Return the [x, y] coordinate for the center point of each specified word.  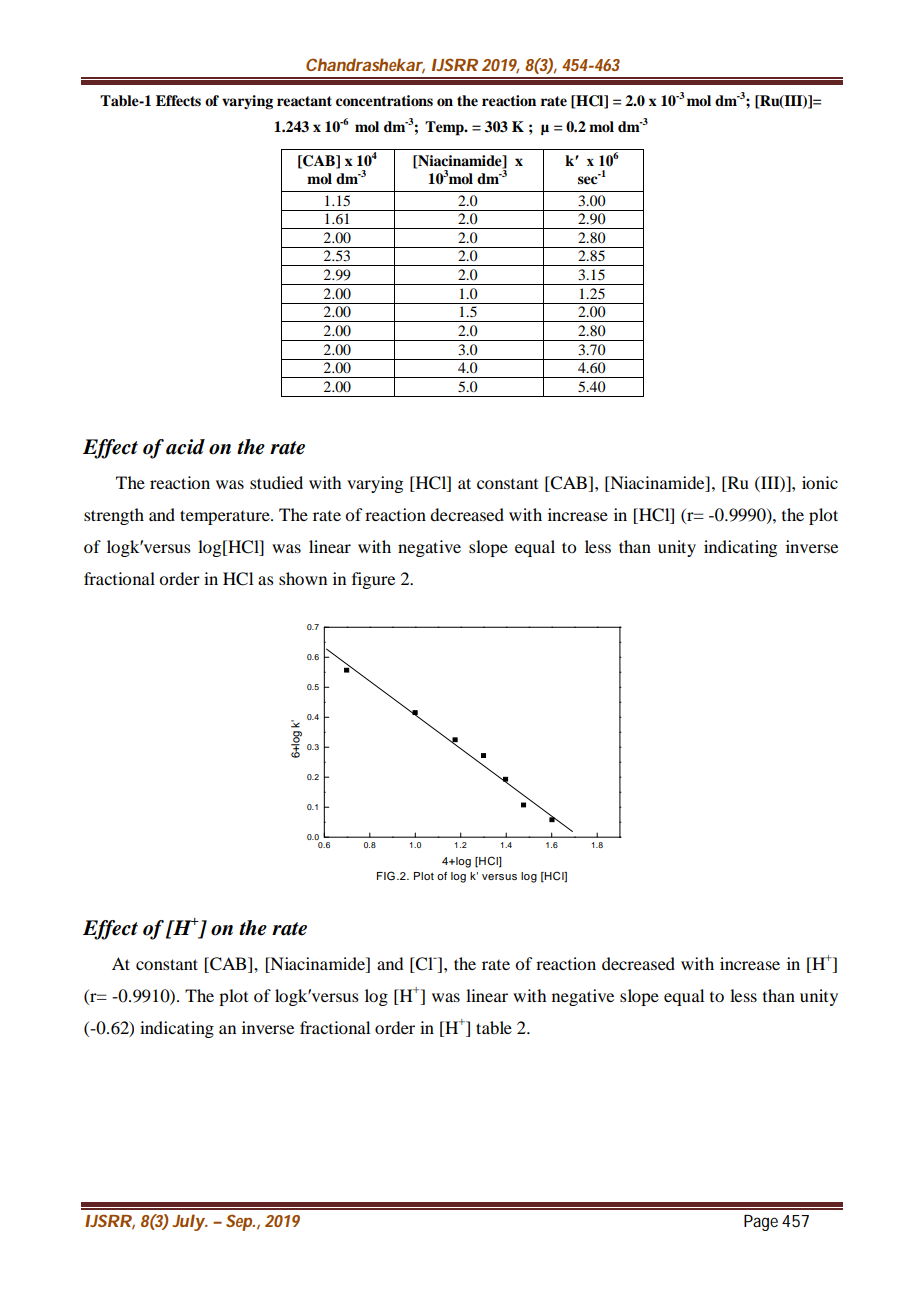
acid [185, 447]
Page [761, 1223]
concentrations [384, 101]
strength [114, 516]
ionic [820, 482]
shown [303, 578]
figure [373, 580]
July [189, 1222]
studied [276, 482]
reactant [304, 101]
